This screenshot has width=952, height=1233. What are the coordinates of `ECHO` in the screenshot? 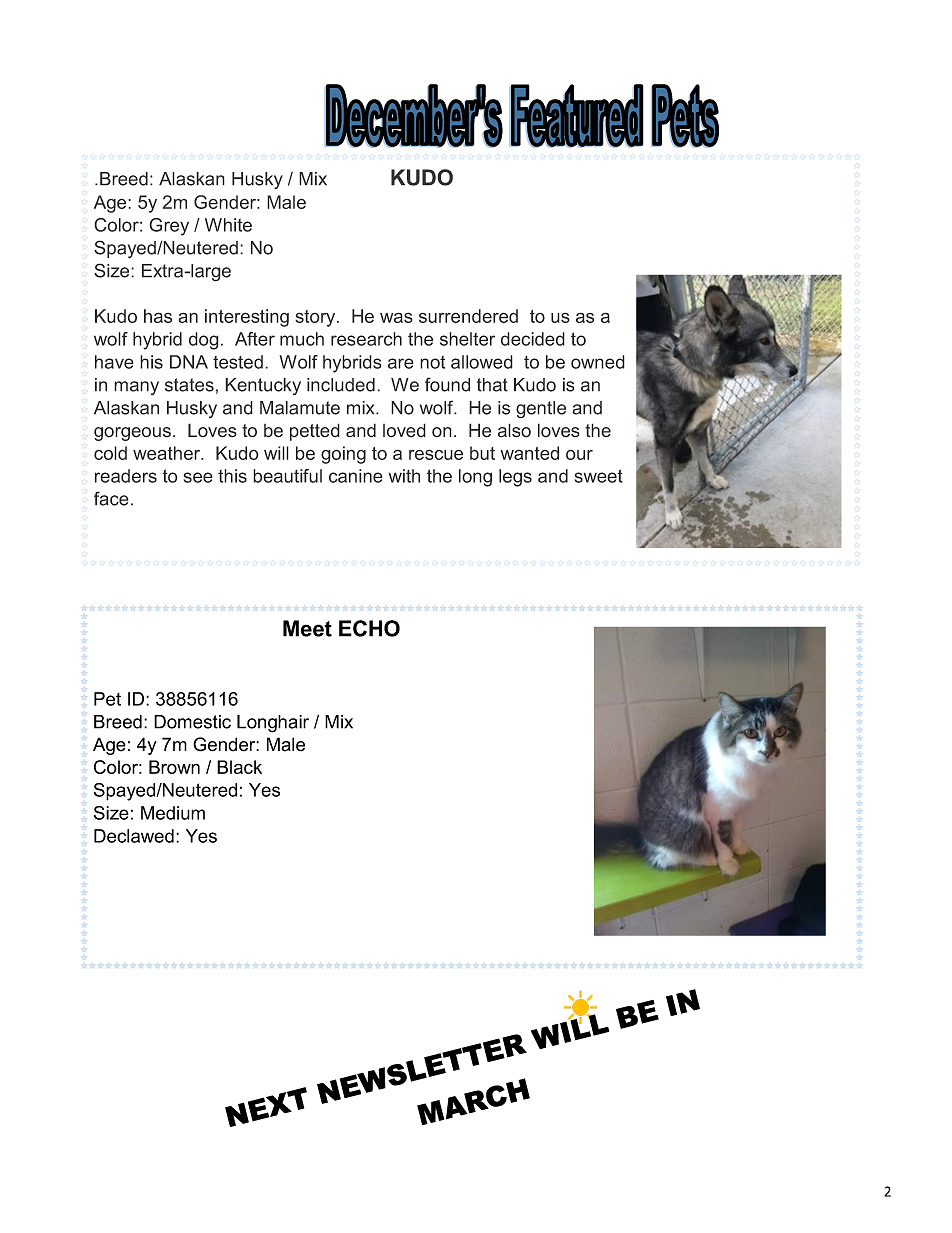 It's located at (369, 628).
